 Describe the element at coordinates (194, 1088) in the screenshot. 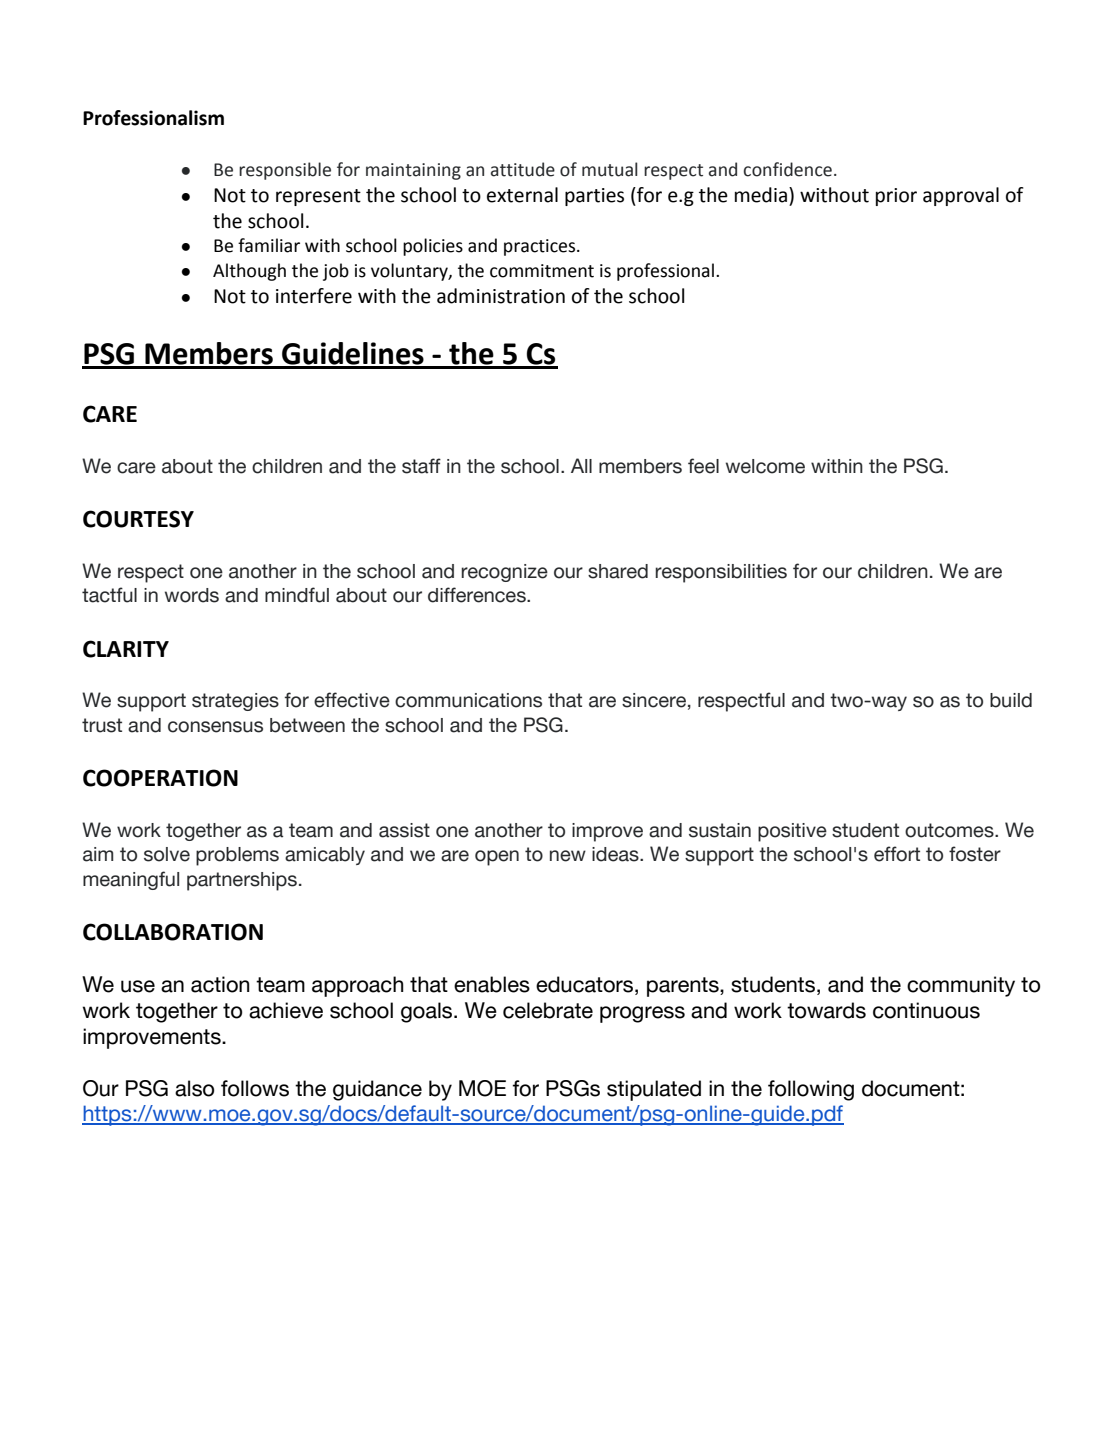

I see `also` at that location.
